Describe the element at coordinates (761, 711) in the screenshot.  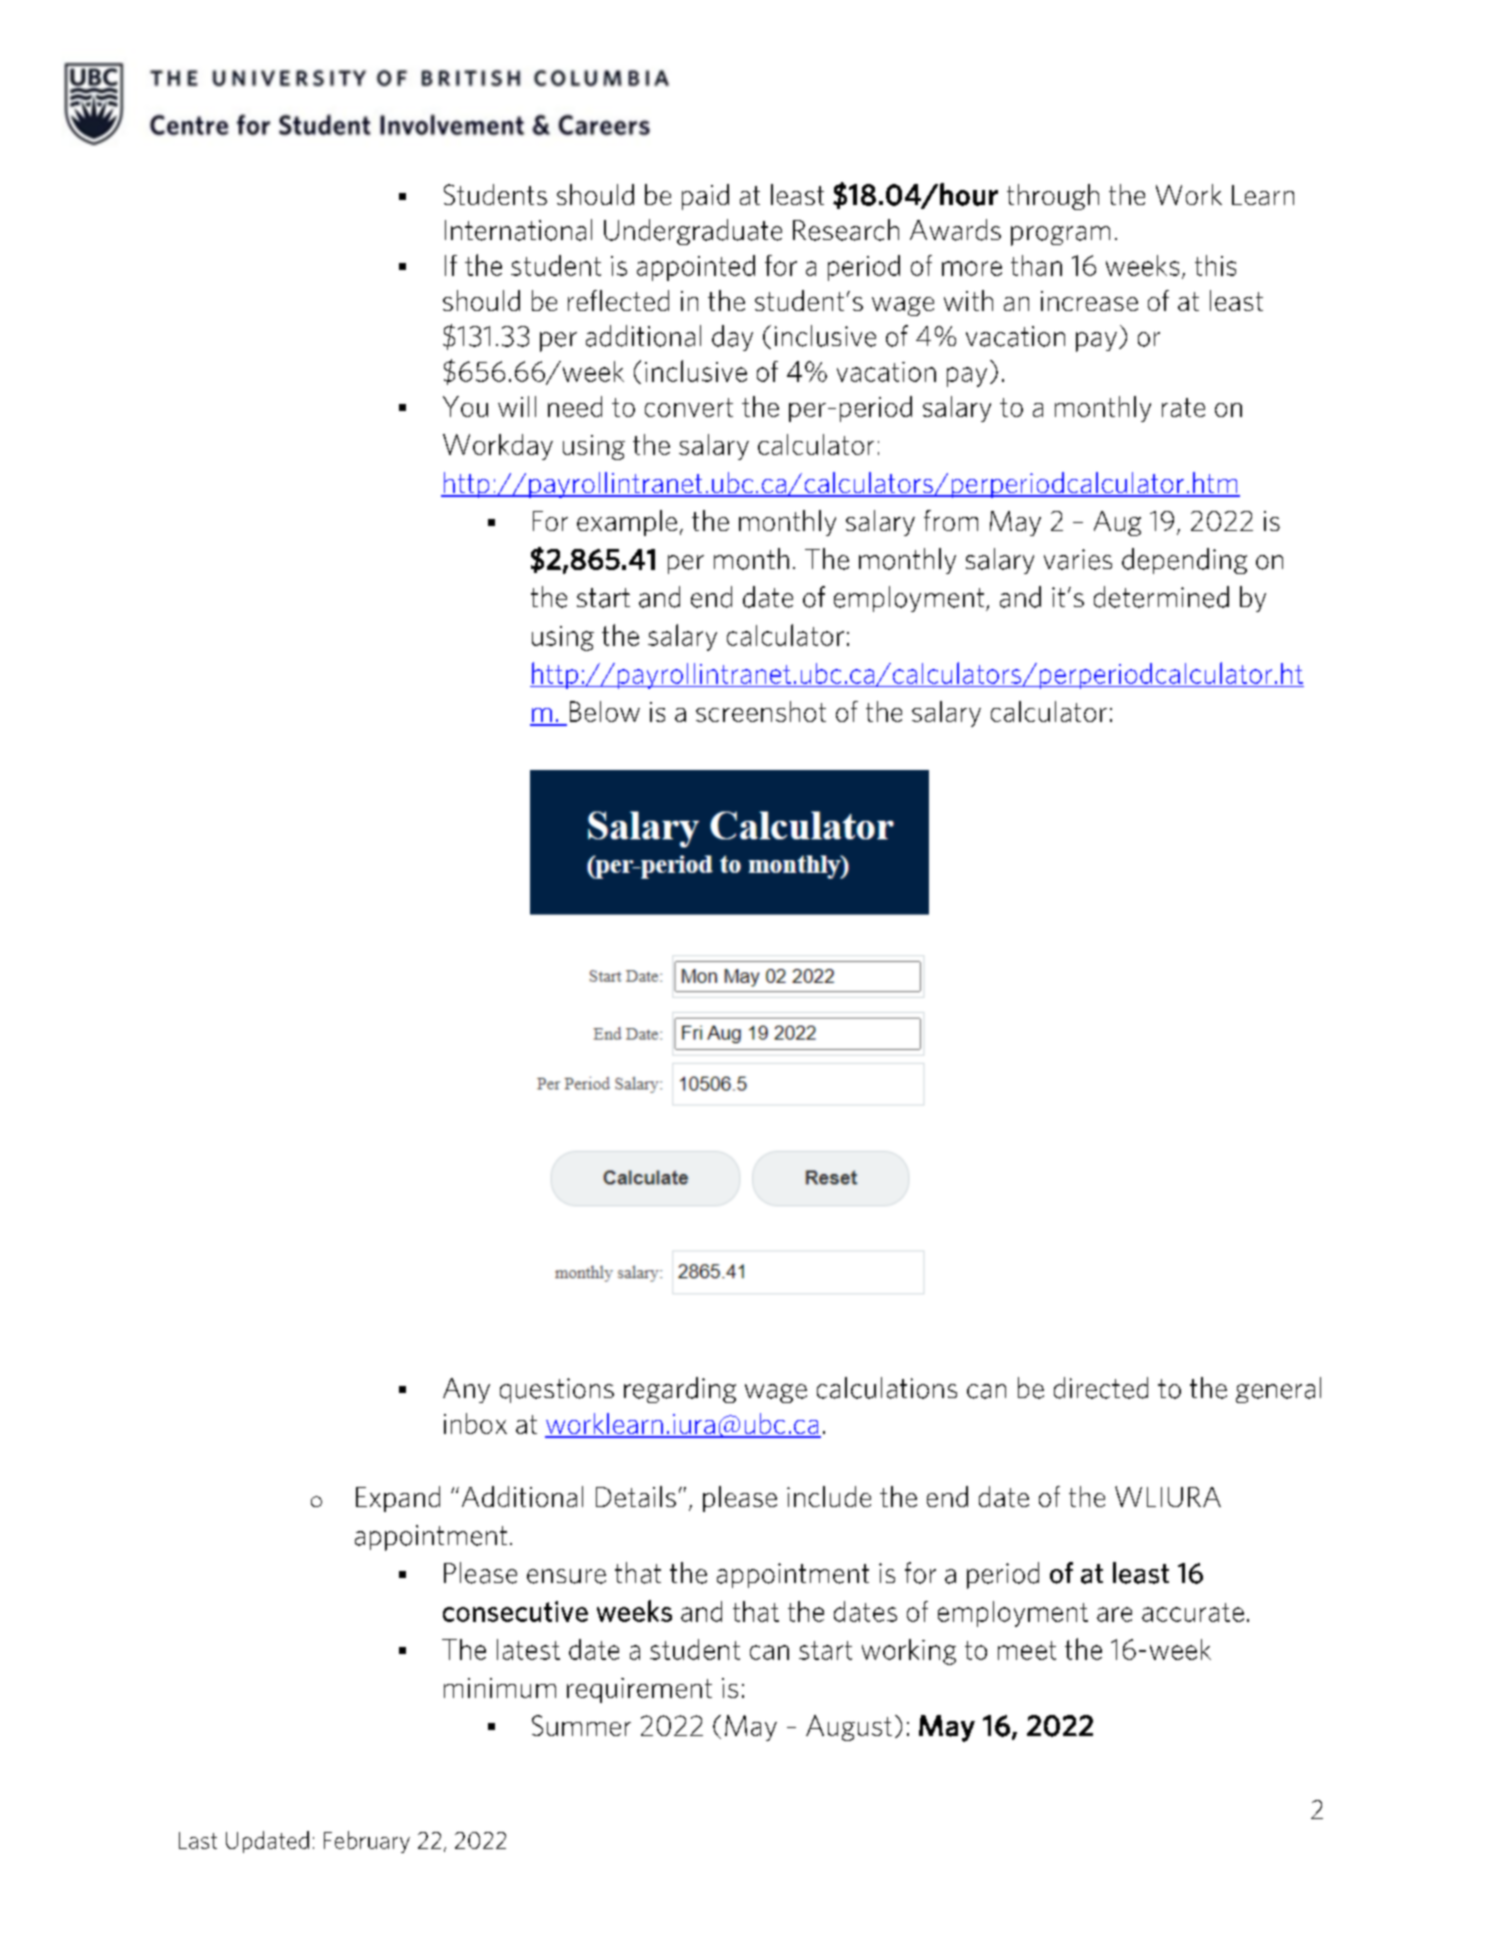
I see `screenshot` at that location.
